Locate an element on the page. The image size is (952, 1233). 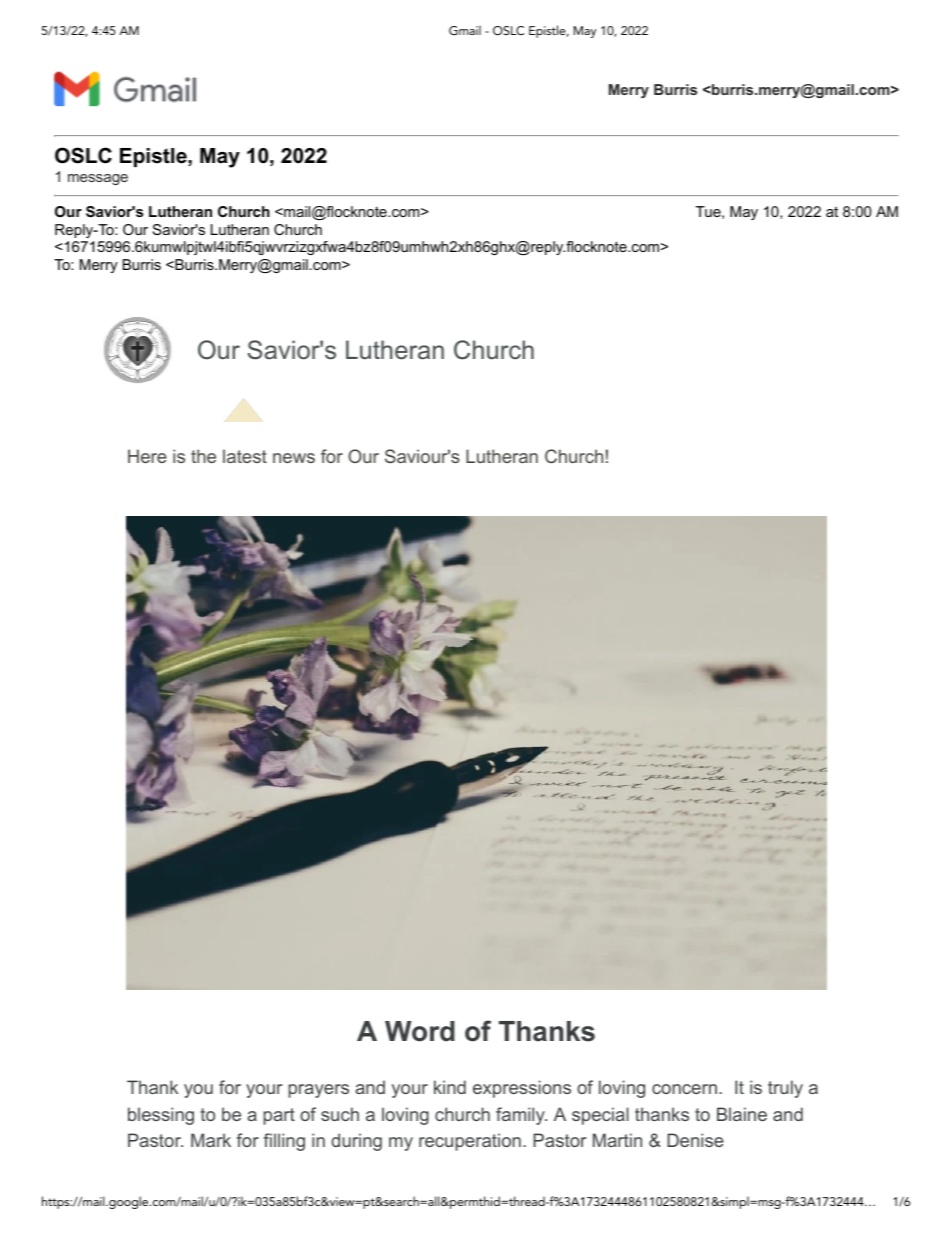
blessing is located at coordinates (161, 1116).
